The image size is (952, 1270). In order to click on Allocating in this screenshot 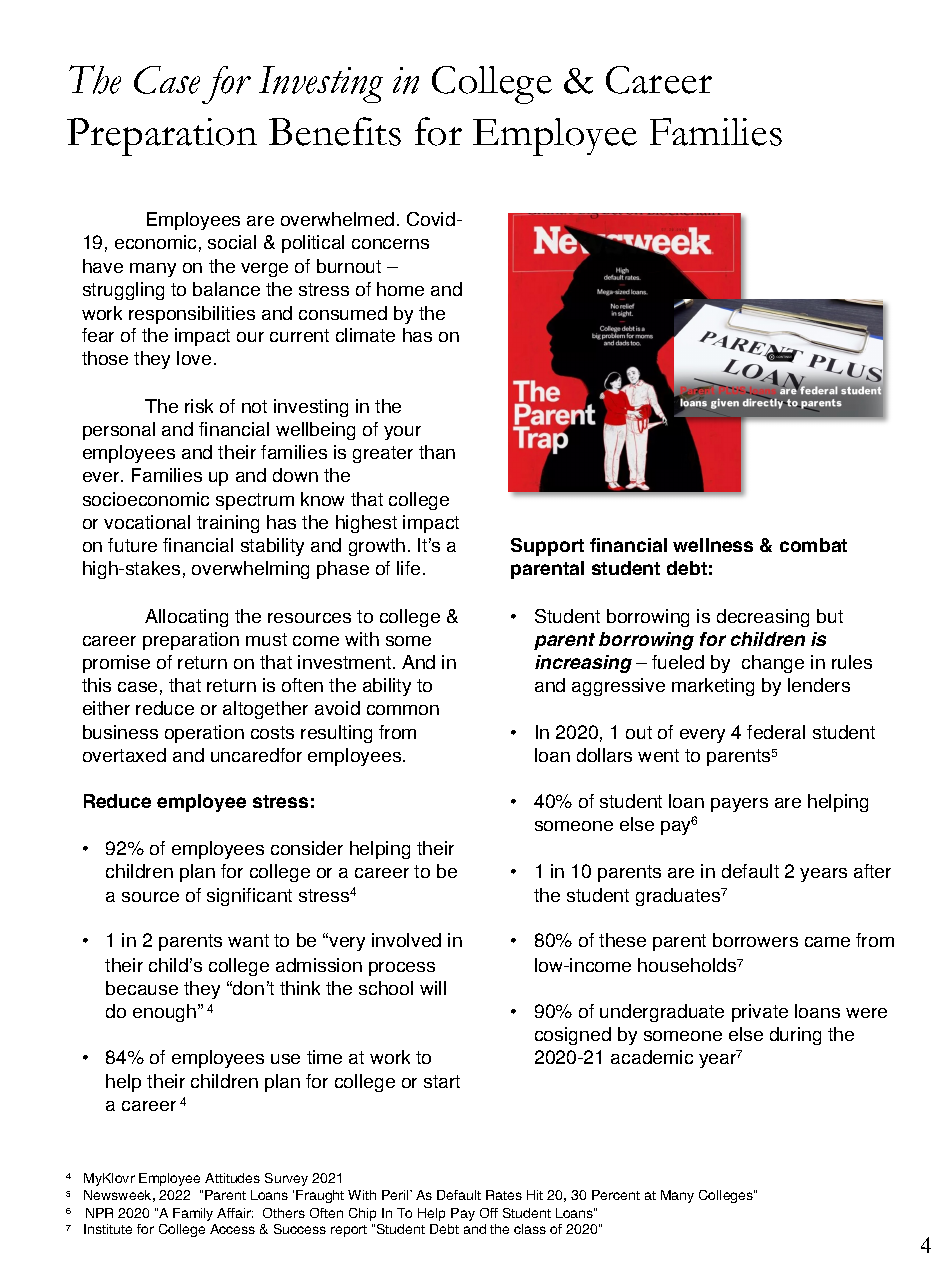, I will do `click(186, 618)`.
